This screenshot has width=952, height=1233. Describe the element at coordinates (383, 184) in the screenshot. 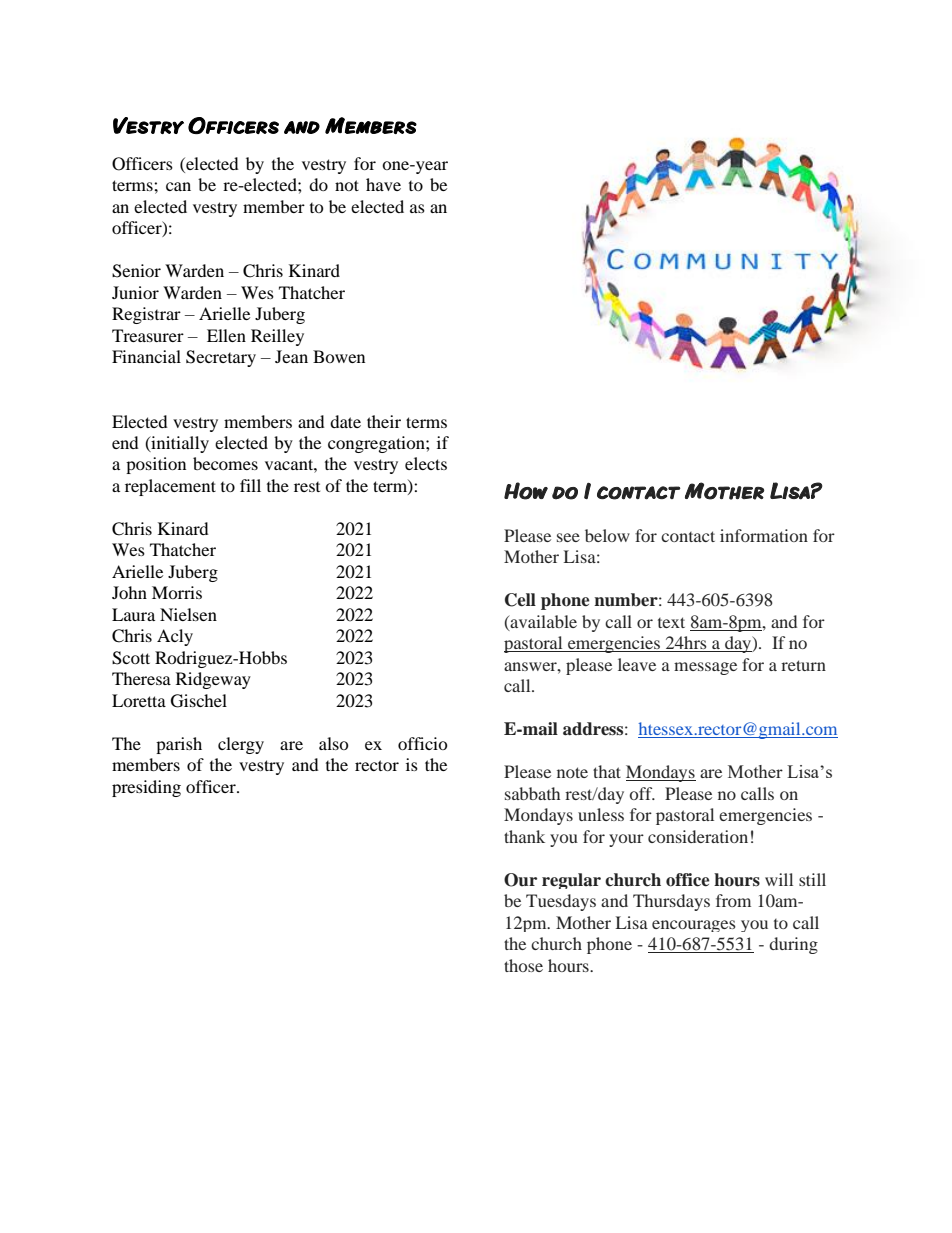

I see `have` at that location.
